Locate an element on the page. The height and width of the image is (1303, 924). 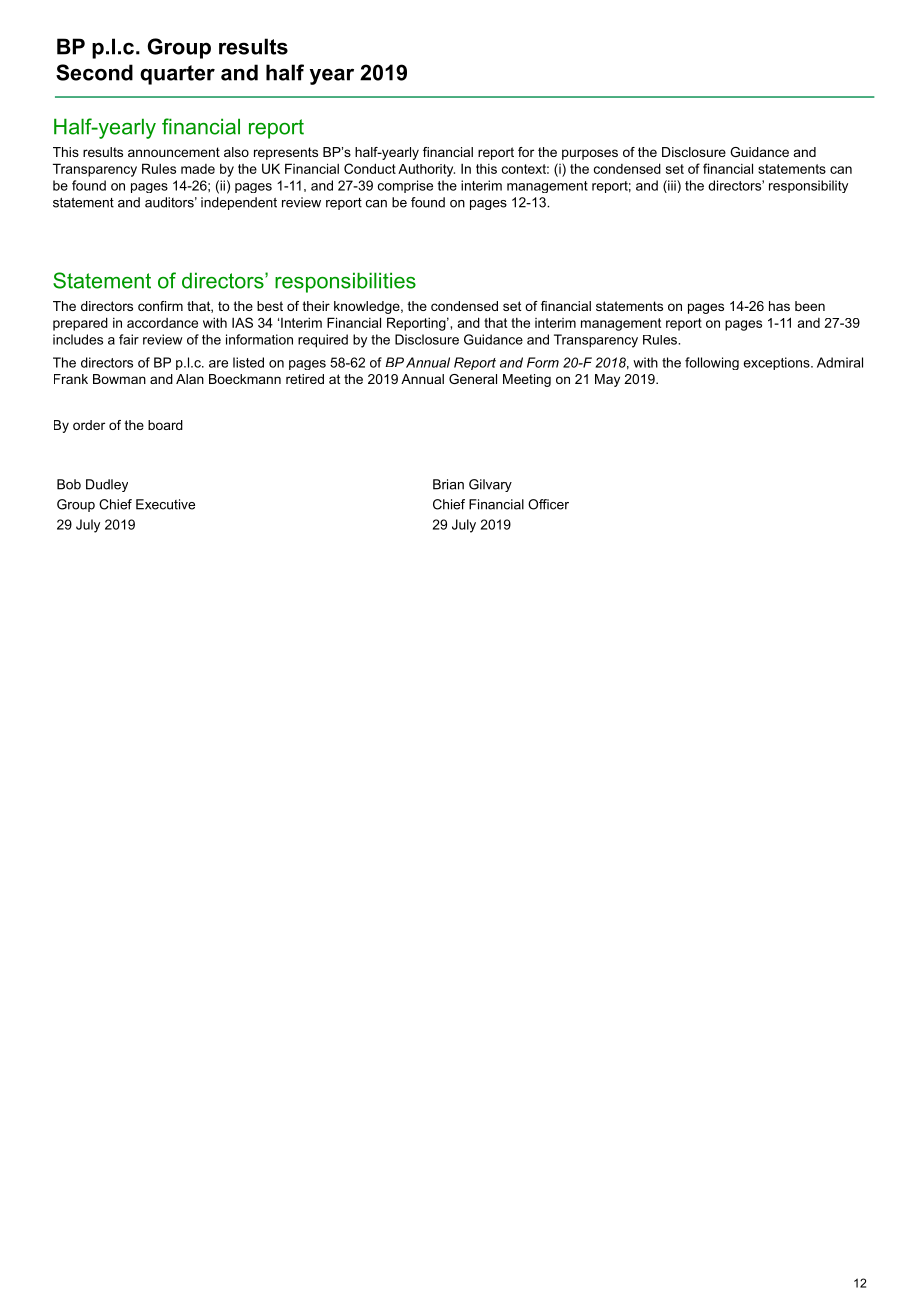
purposes is located at coordinates (590, 154).
